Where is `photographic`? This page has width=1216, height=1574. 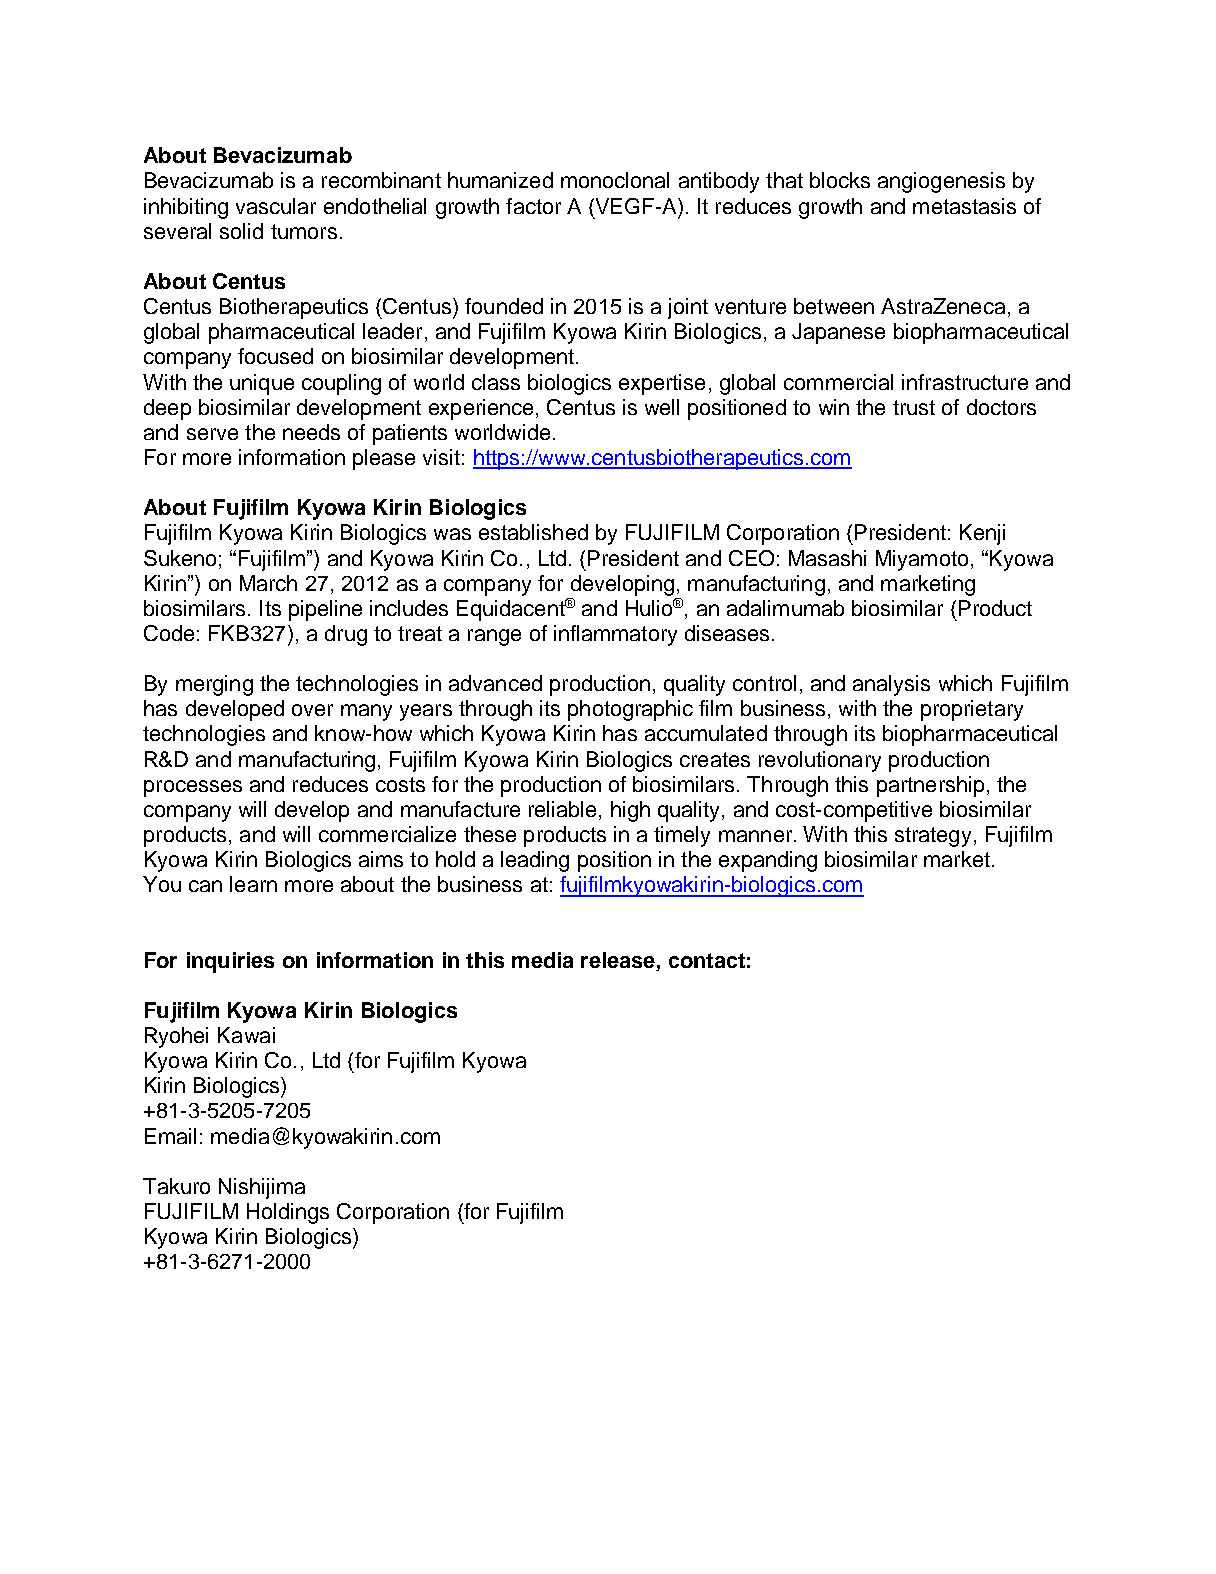 photographic is located at coordinates (630, 710).
